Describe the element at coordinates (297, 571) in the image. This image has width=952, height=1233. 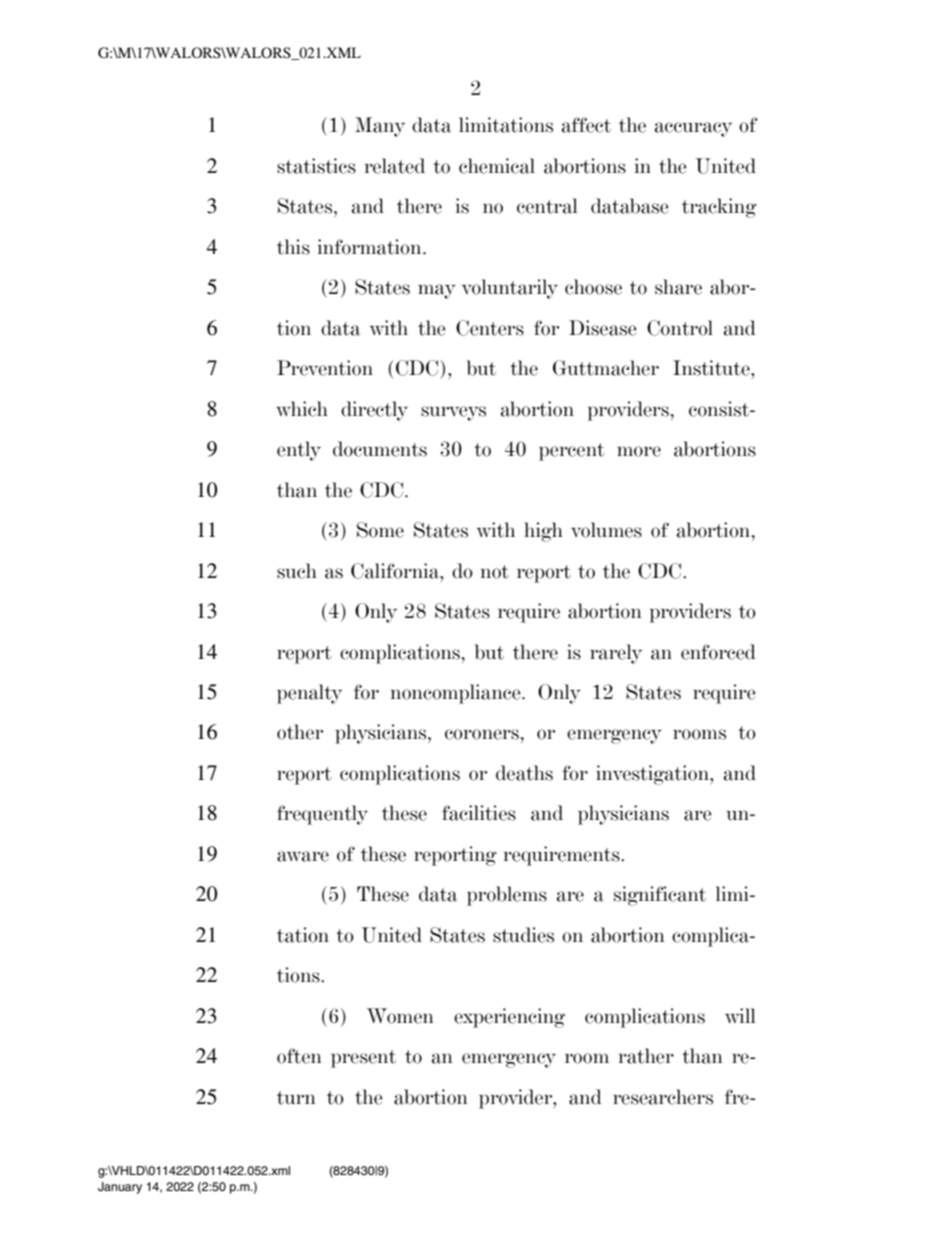
I see `such` at that location.
